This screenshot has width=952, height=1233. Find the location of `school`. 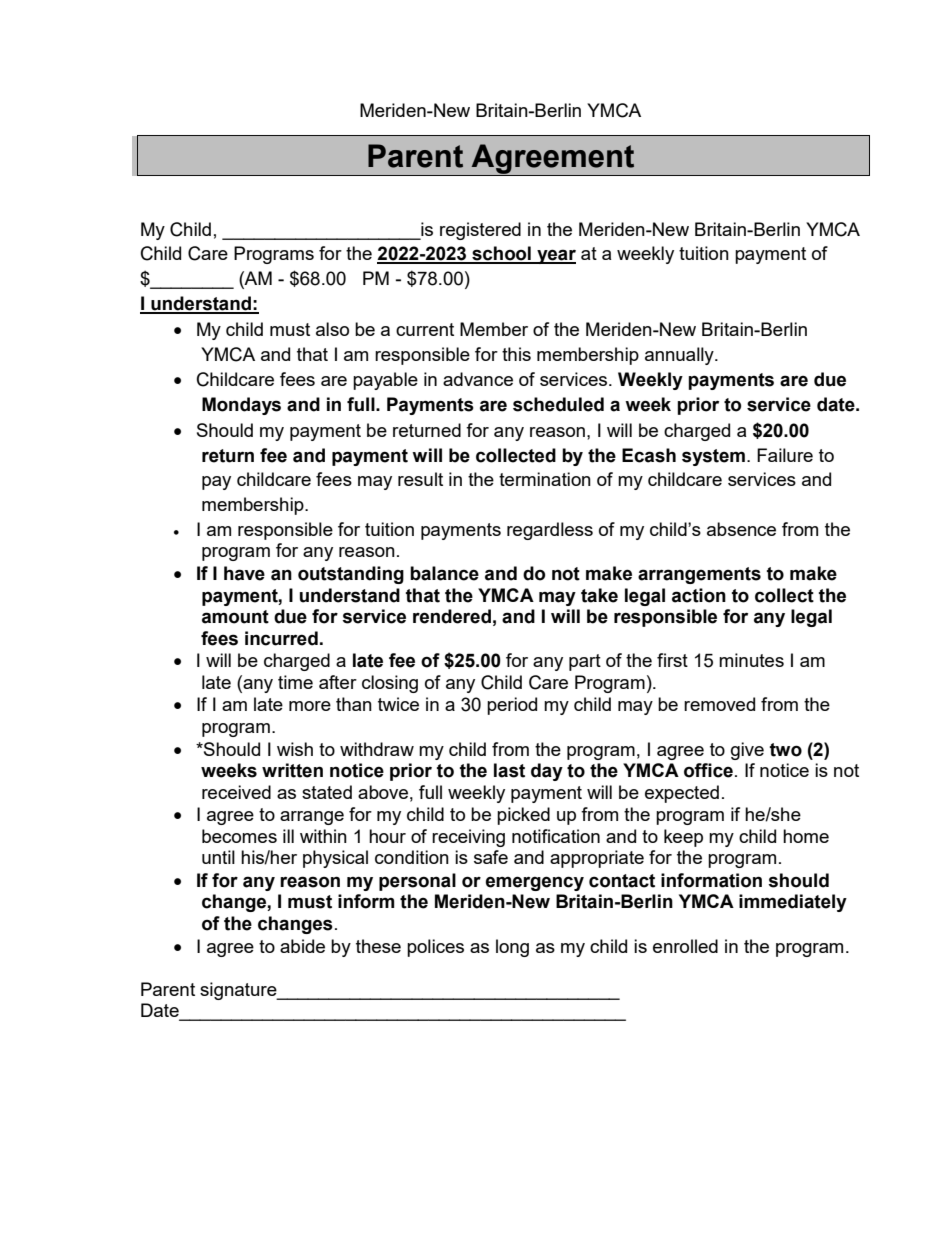

school is located at coordinates (501, 254).
